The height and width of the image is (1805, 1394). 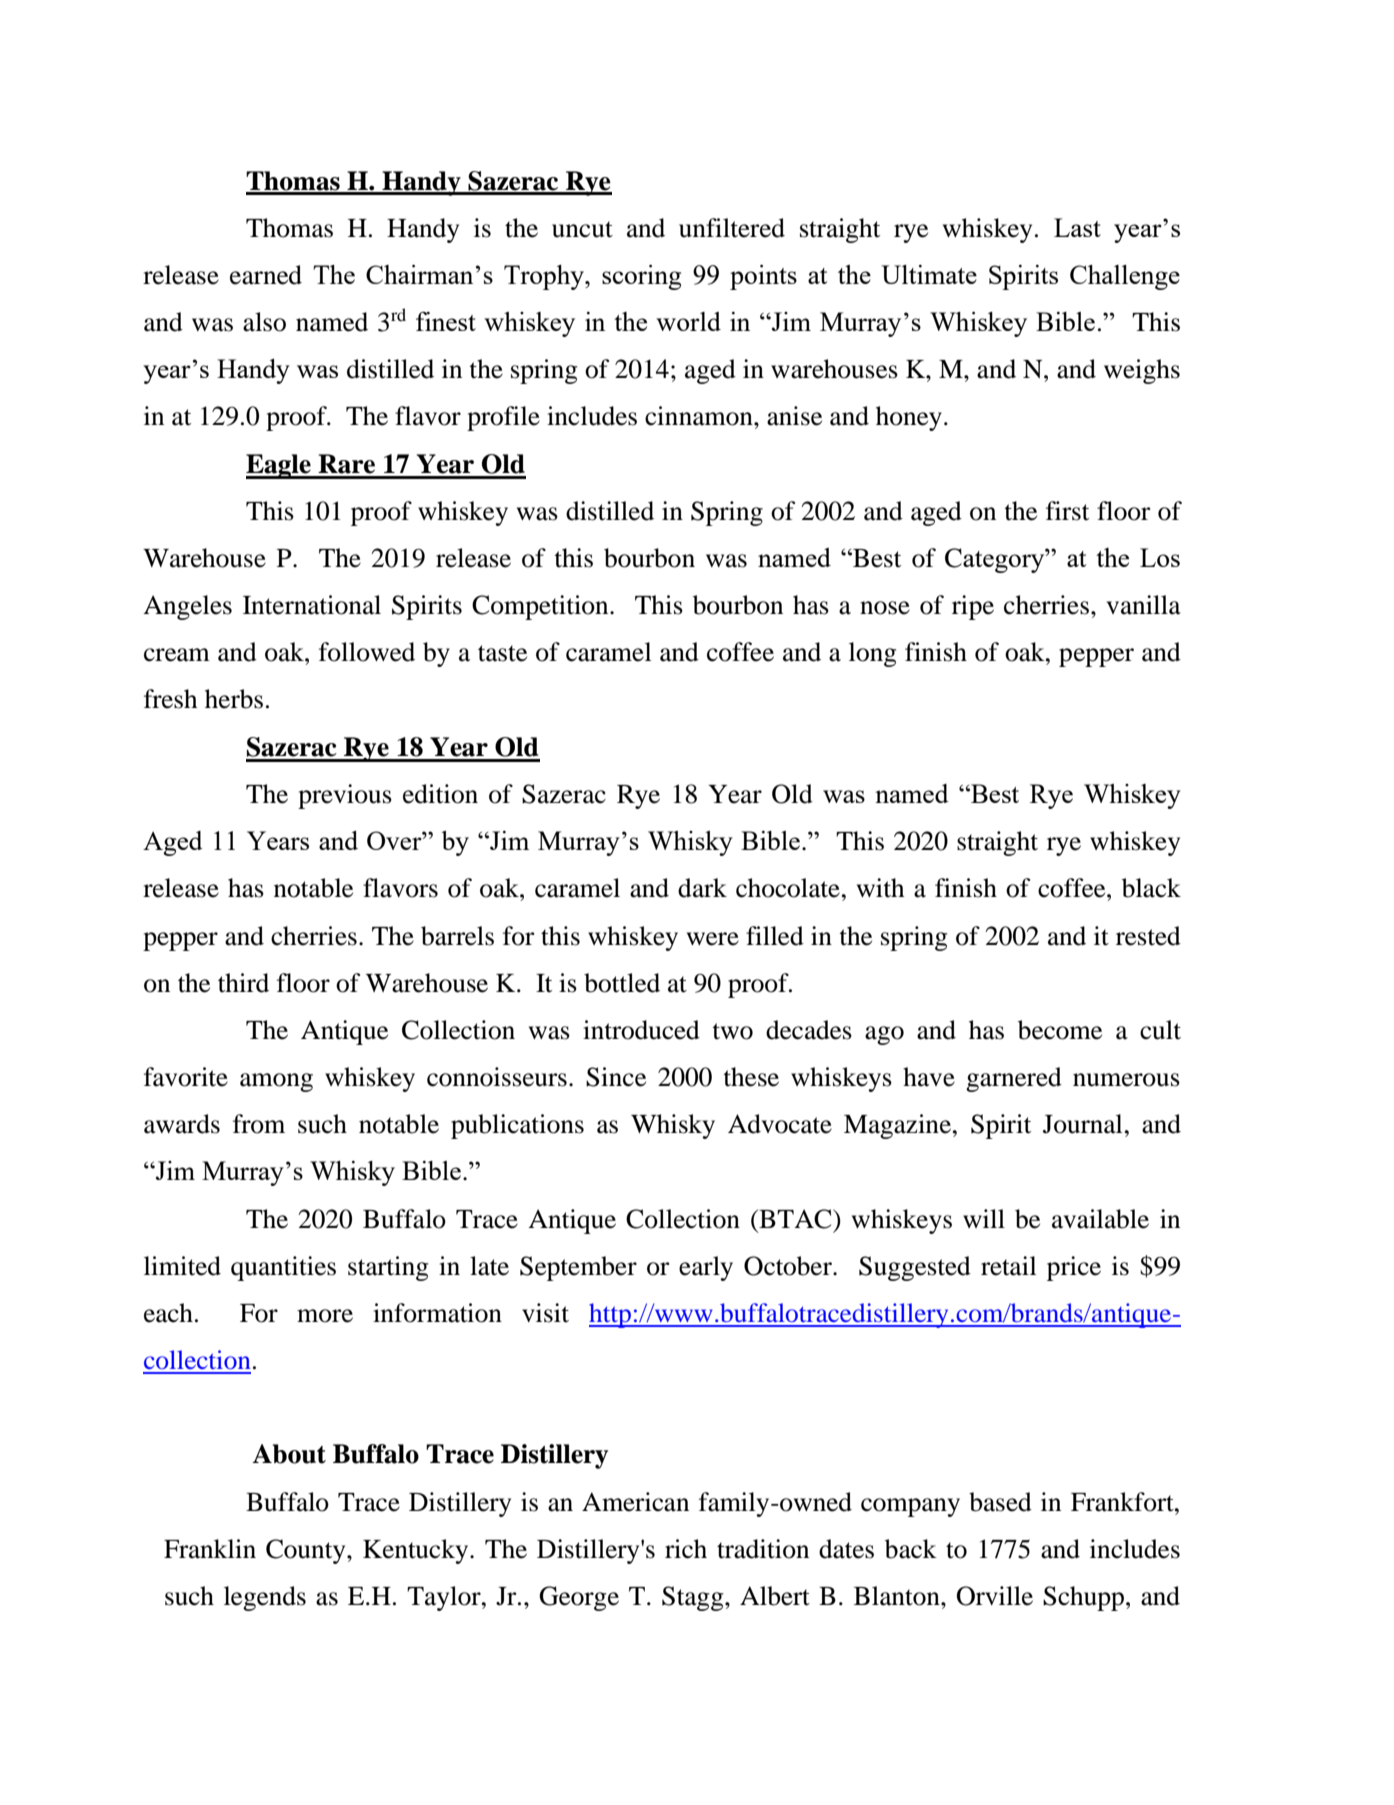 What do you see at coordinates (1077, 227) in the image?
I see `Last` at bounding box center [1077, 227].
